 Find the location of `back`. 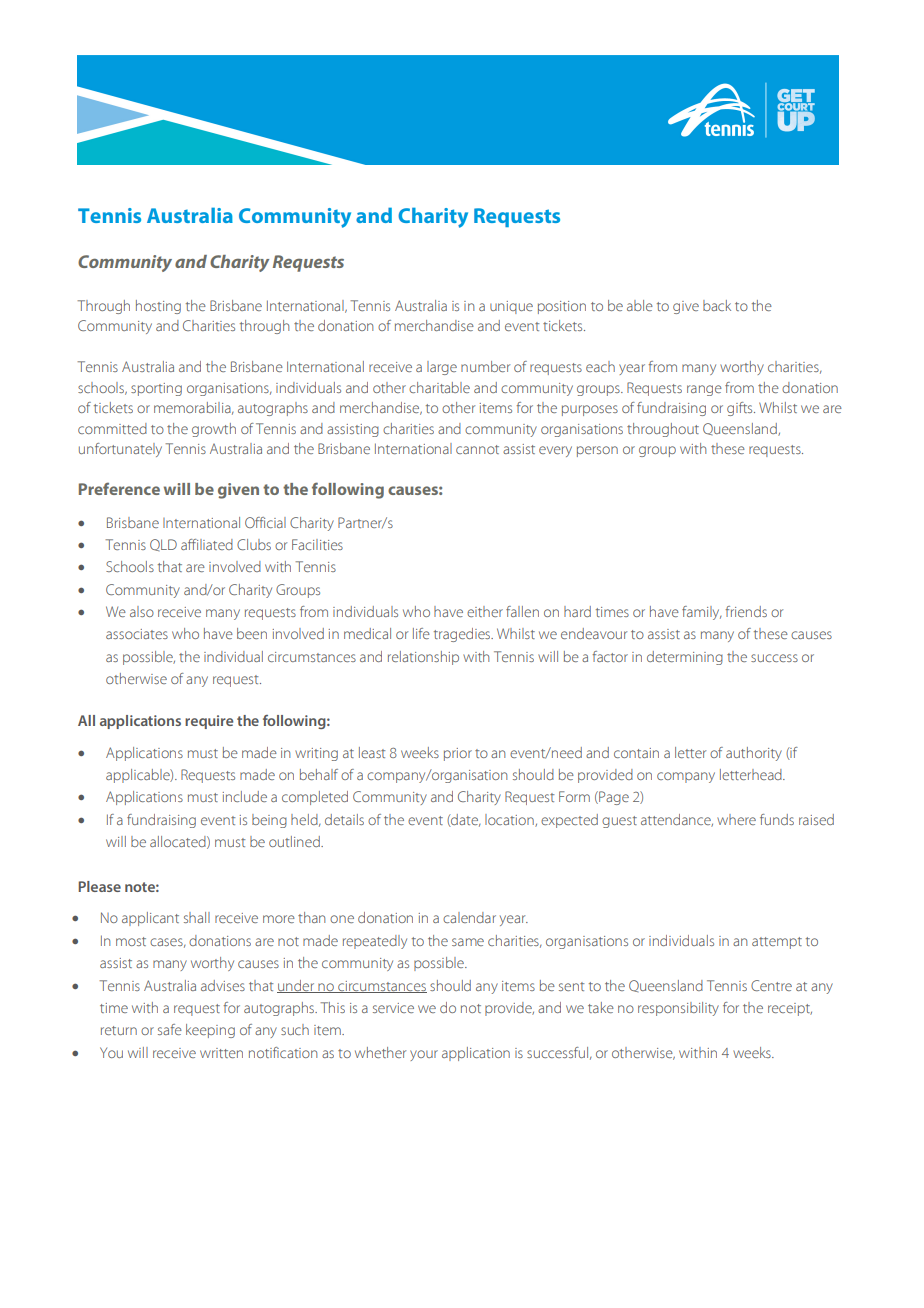

back is located at coordinates (717, 305).
